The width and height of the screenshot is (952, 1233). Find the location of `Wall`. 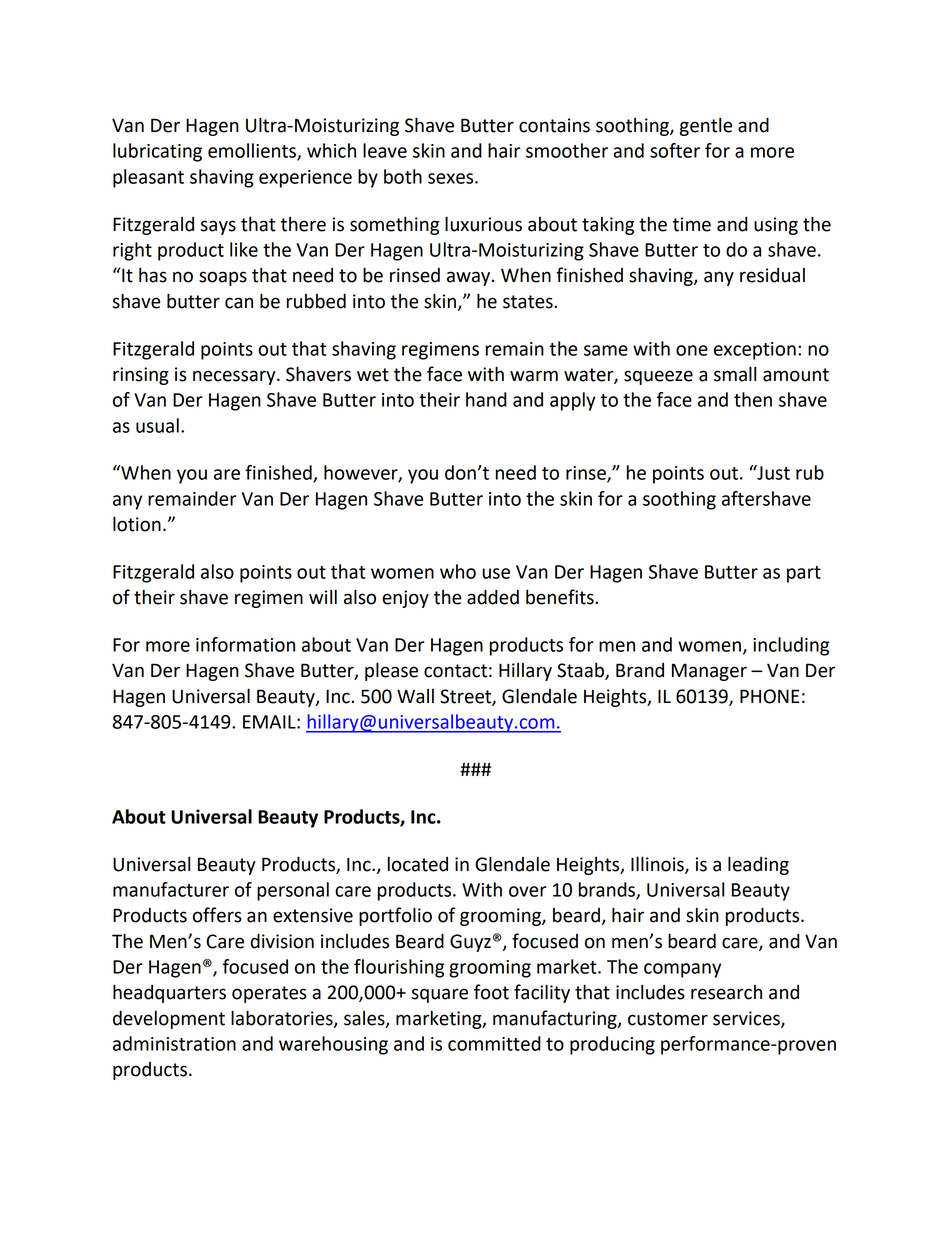

Wall is located at coordinates (415, 696).
